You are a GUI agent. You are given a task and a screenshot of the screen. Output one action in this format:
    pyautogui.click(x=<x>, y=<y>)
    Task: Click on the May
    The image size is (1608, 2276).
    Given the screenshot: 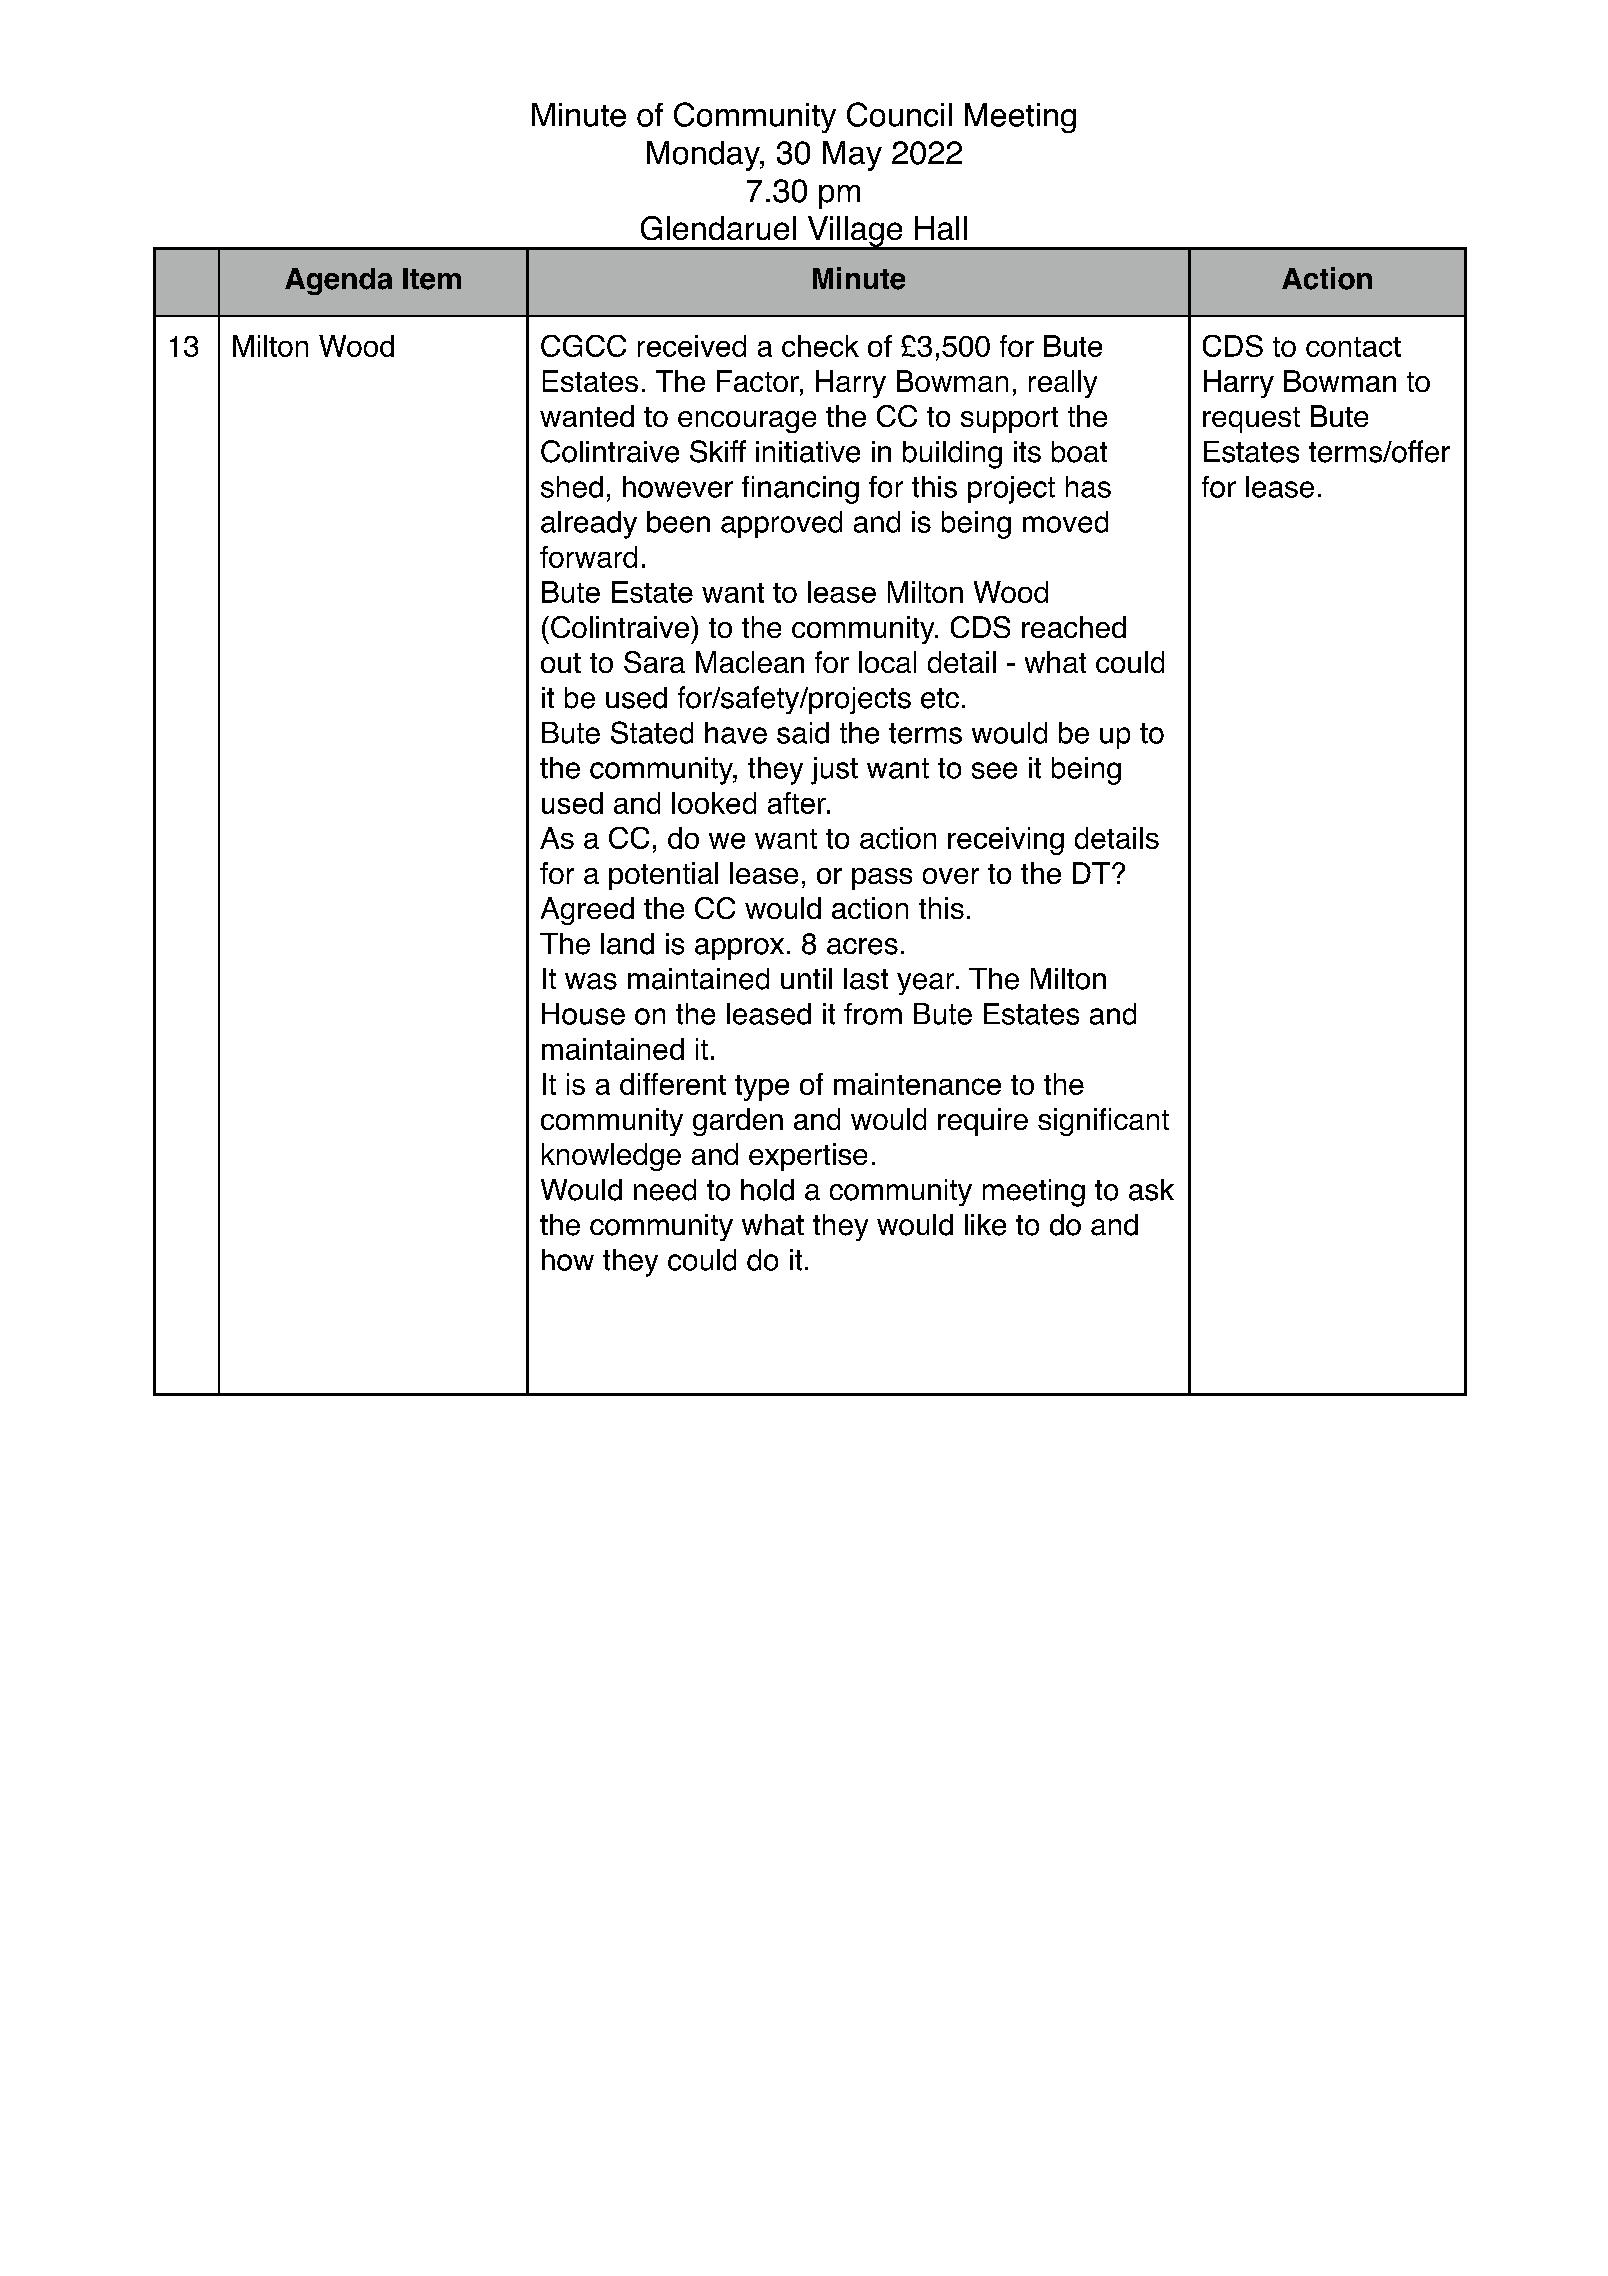 What is the action you would take?
    pyautogui.click(x=852, y=156)
